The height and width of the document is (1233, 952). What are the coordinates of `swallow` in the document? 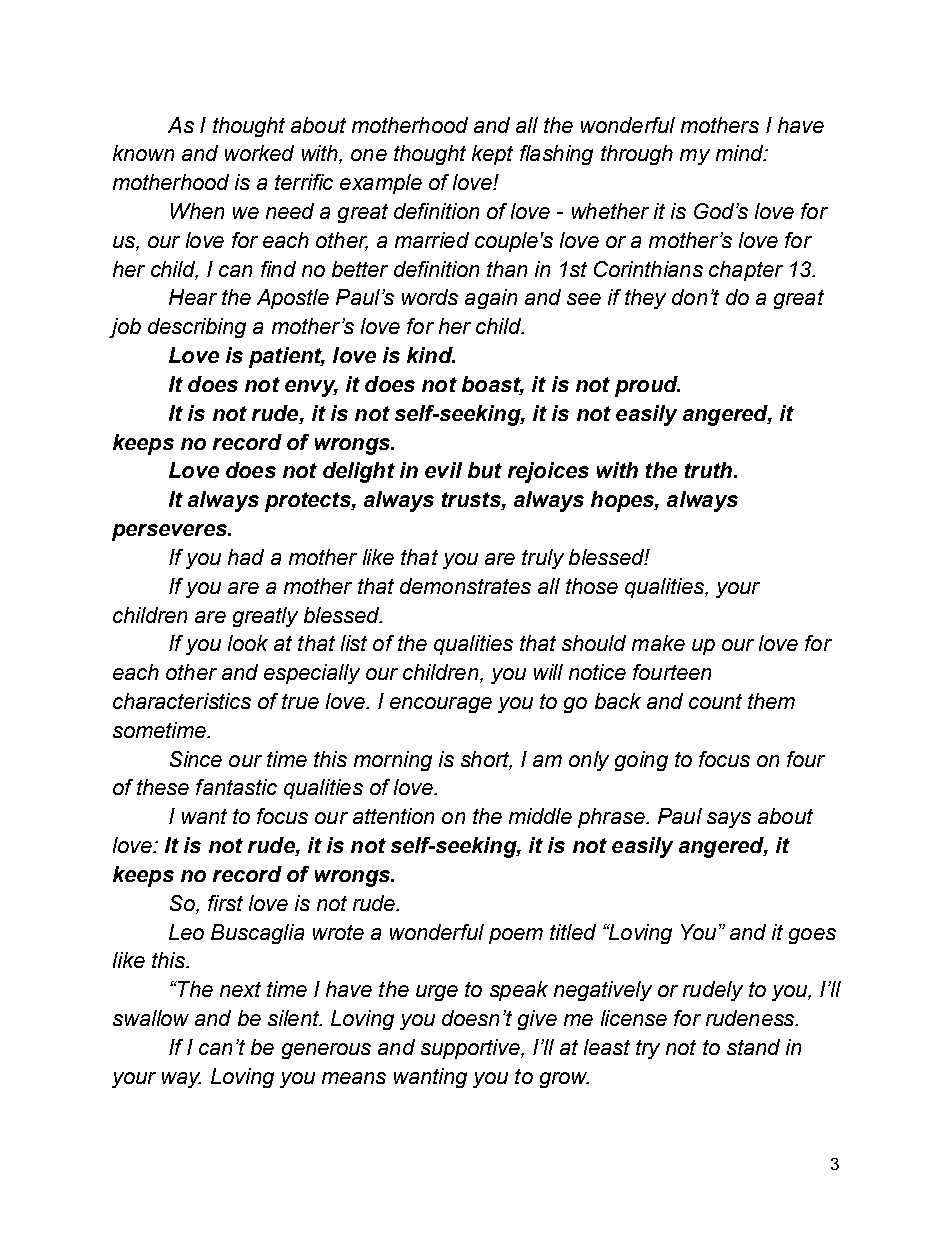 It's located at (151, 1018).
